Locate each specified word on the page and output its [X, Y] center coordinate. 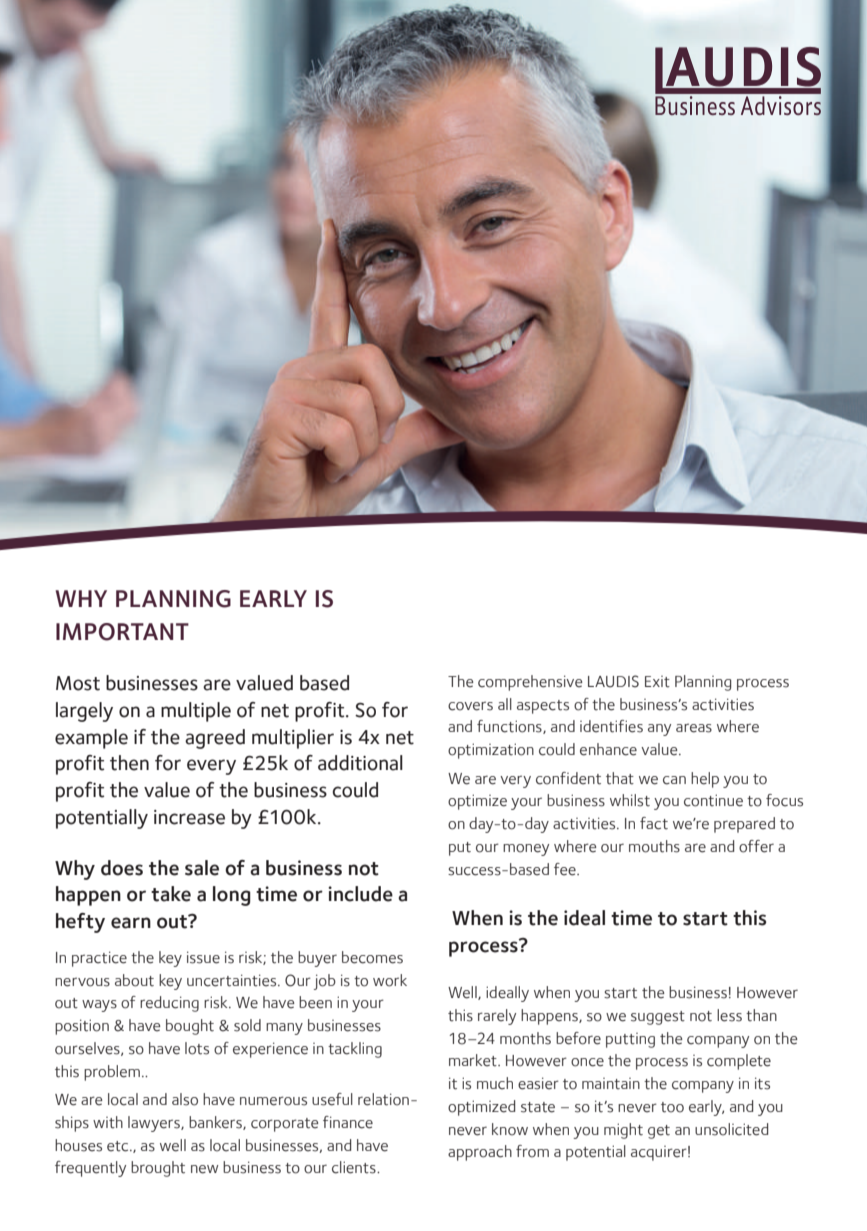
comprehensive [530, 683]
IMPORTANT [122, 632]
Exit [657, 682]
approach [480, 1153]
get [659, 1132]
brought [158, 1169]
